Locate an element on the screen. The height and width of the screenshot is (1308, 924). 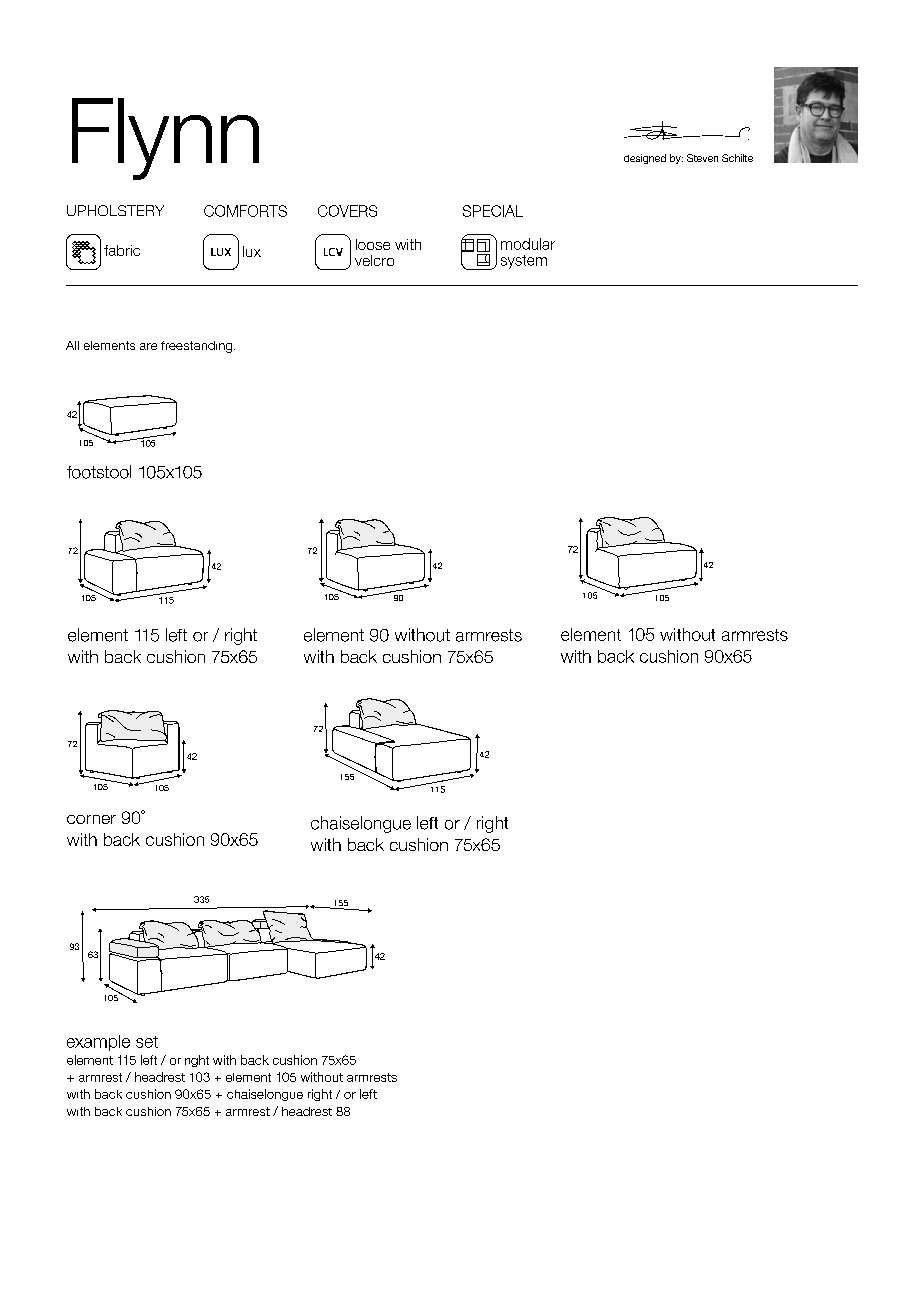
example is located at coordinates (98, 1043).
